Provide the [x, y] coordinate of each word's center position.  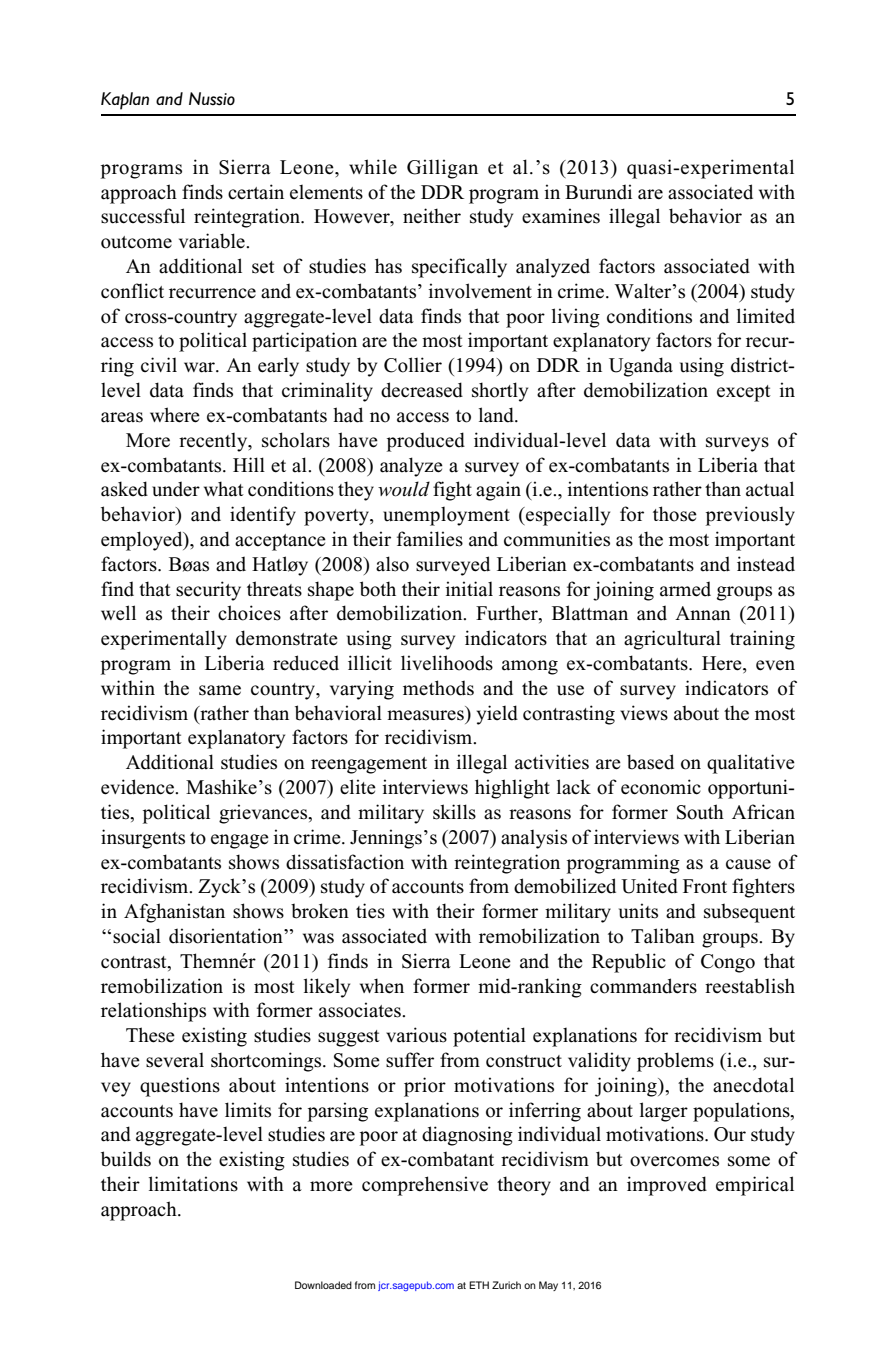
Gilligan [442, 169]
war [200, 367]
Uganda [641, 367]
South [700, 812]
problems [675, 1062]
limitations [193, 1184]
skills [454, 812]
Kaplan [125, 101]
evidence [138, 787]
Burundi [598, 192]
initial [469, 589]
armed [685, 589]
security [208, 591]
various [416, 1035]
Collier [413, 365]
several [175, 1060]
